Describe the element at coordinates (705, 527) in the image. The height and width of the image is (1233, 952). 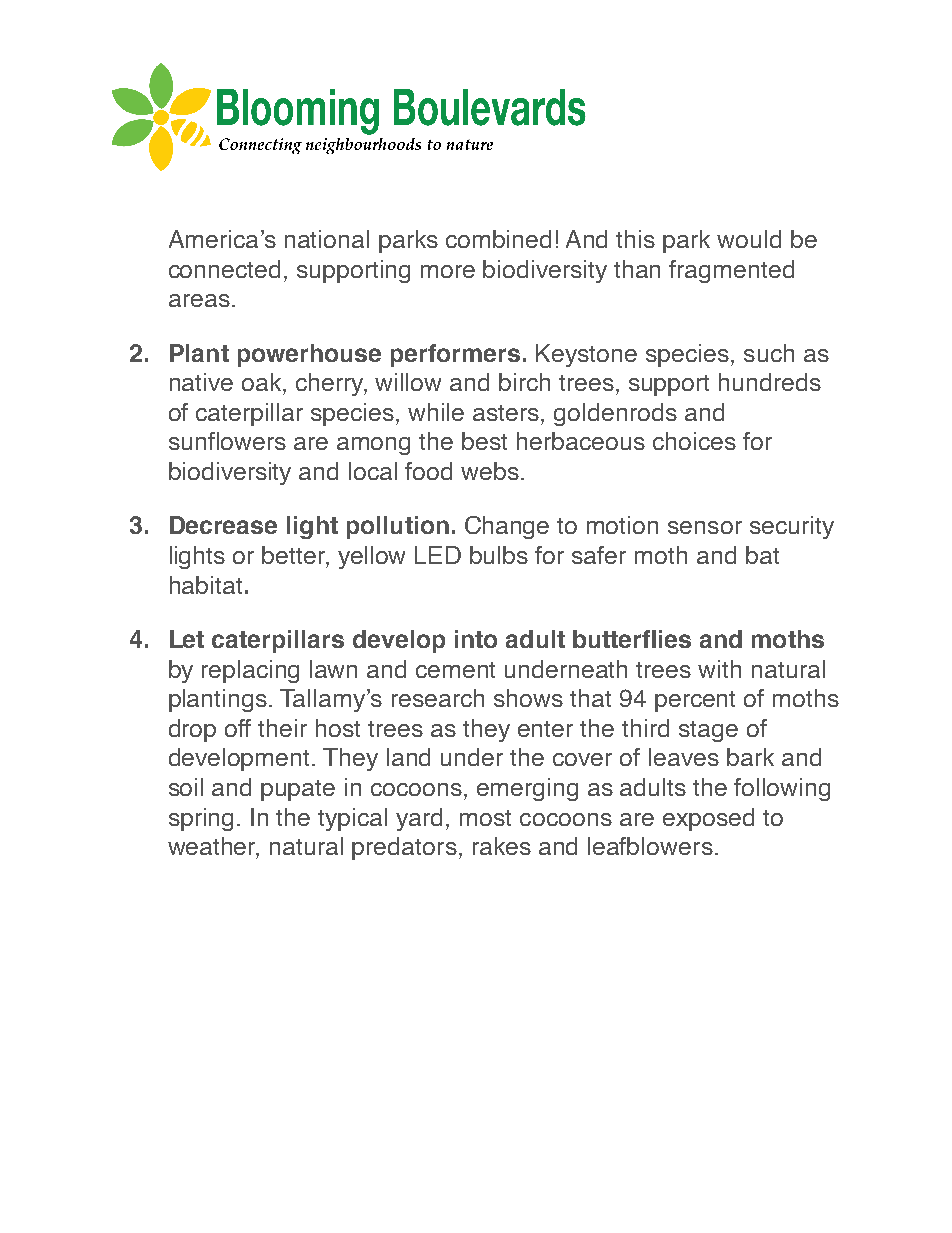
I see `sensor` at that location.
